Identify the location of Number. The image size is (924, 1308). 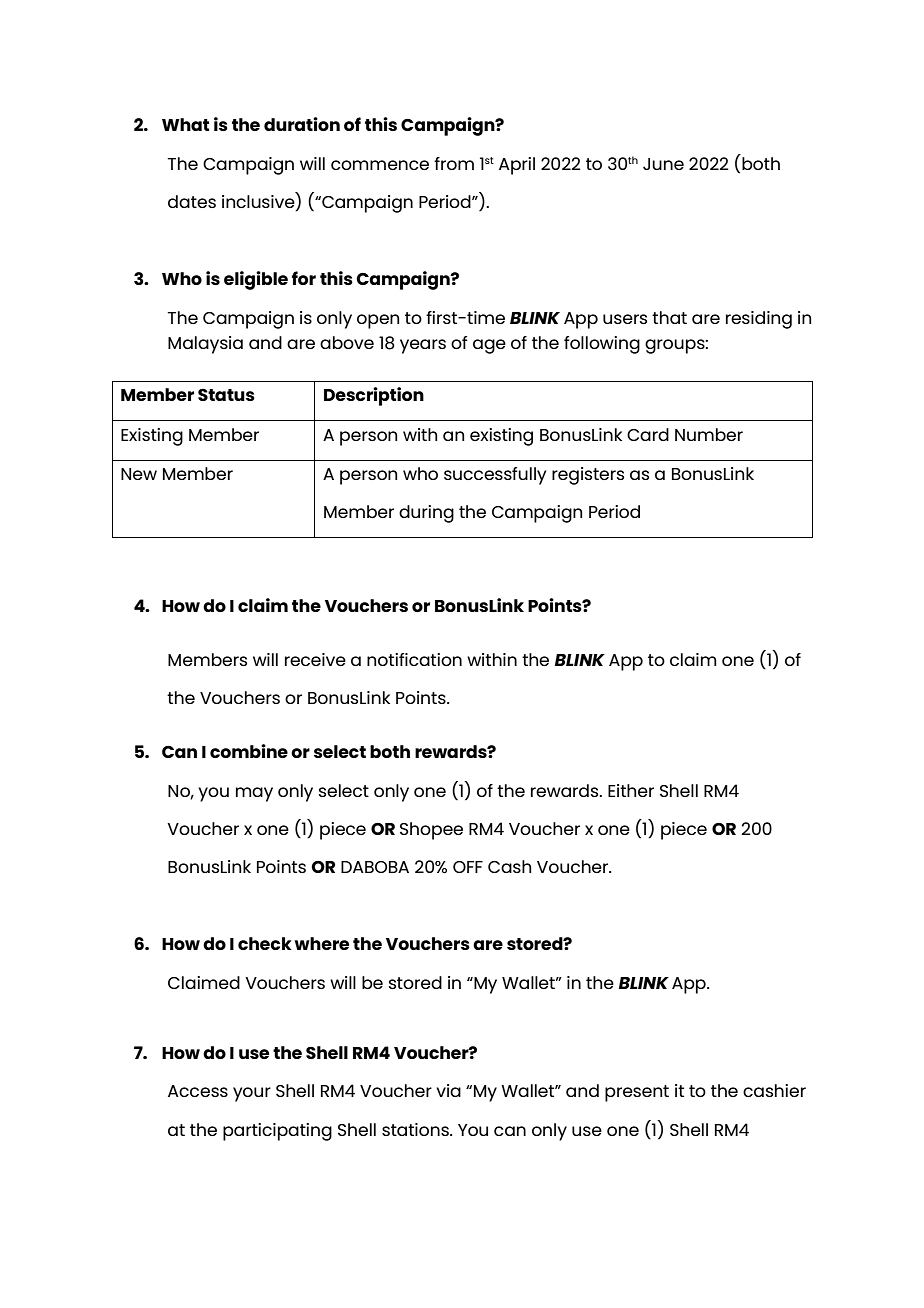
(709, 434).
